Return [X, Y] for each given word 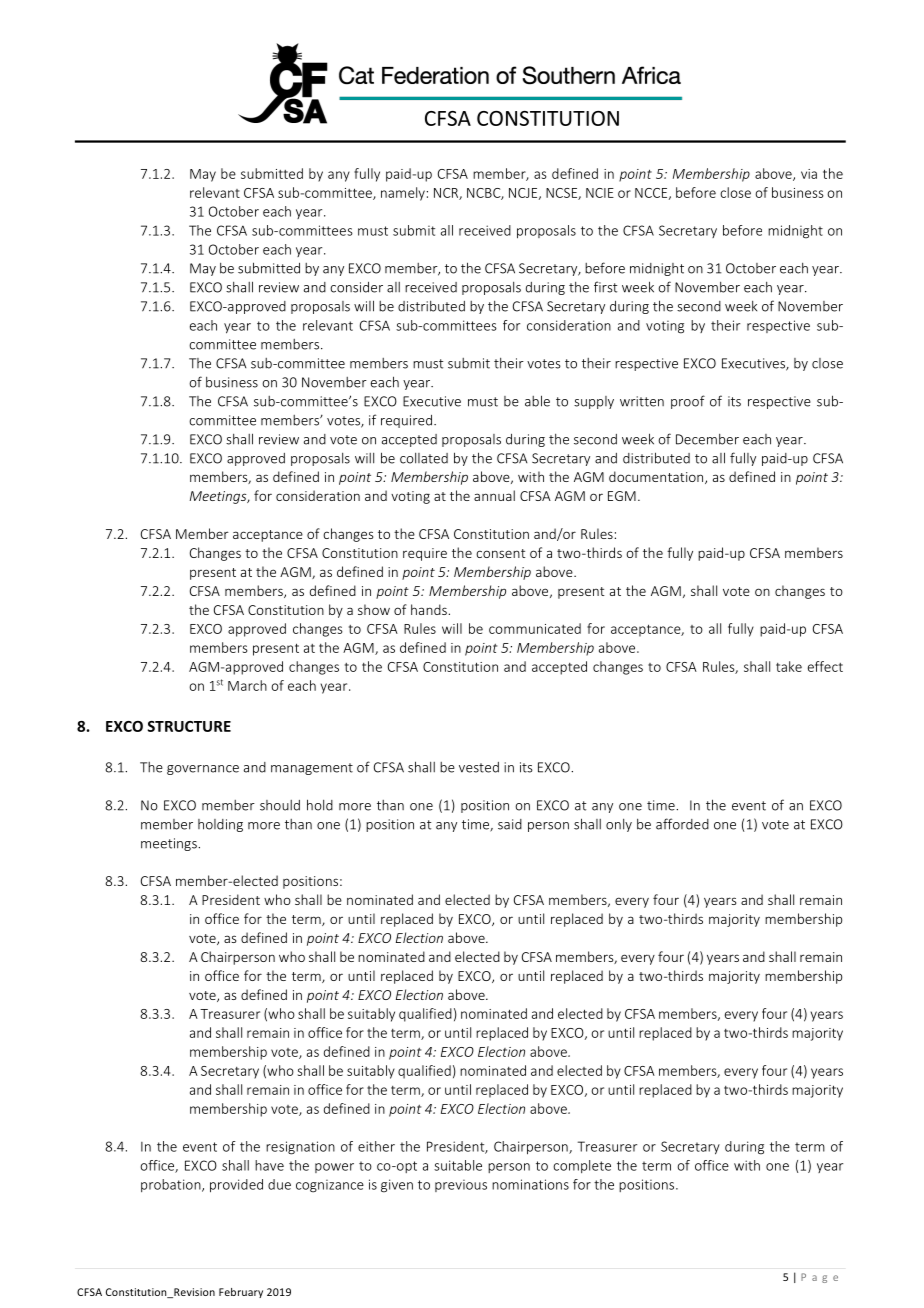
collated [424, 458]
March [247, 685]
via [809, 174]
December [707, 439]
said [510, 824]
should [280, 805]
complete [582, 1166]
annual [494, 495]
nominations [530, 1184]
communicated [535, 628]
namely [403, 194]
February [241, 1293]
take [789, 666]
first [605, 287]
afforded [682, 824]
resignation [300, 1148]
